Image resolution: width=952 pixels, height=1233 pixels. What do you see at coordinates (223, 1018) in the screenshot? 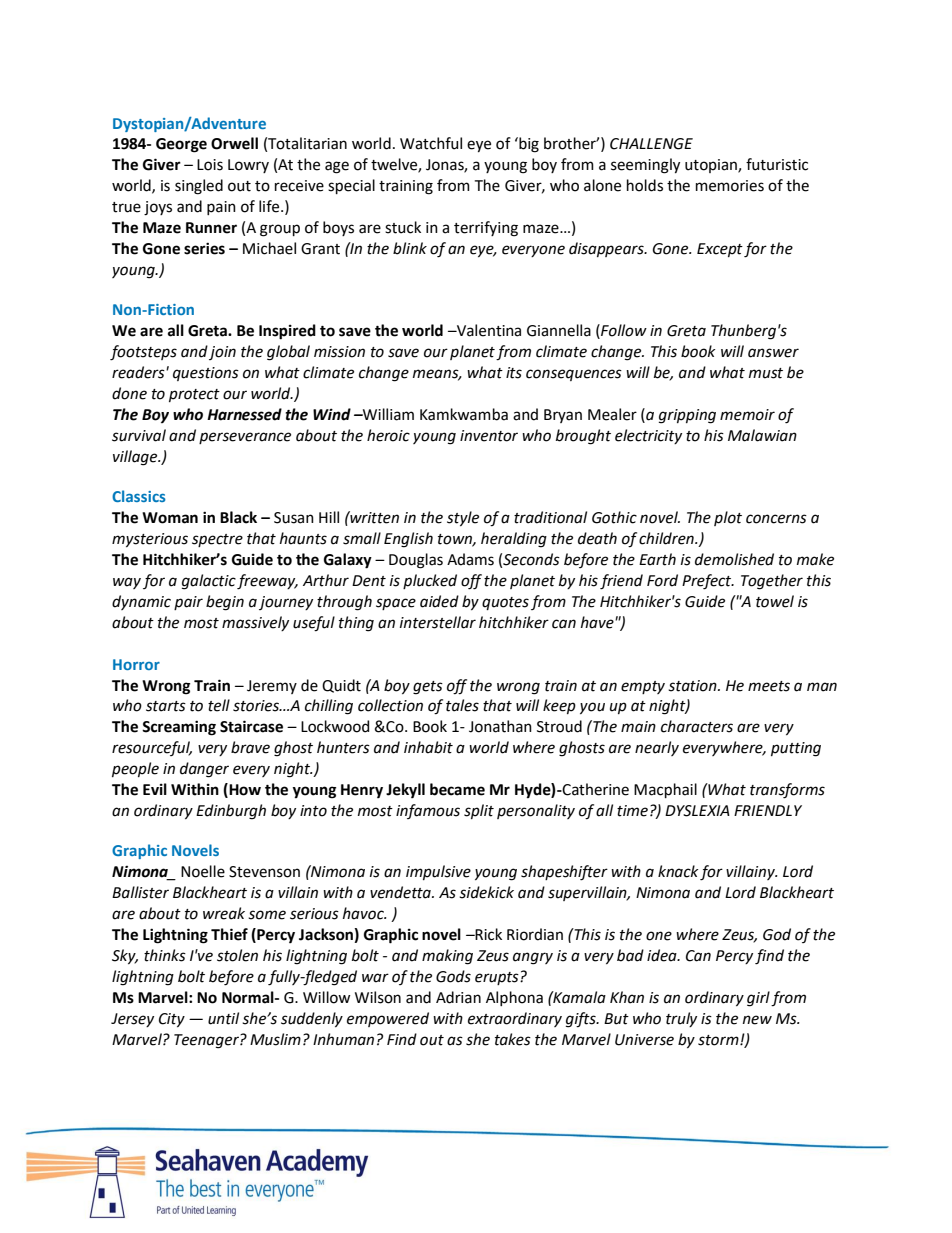
I see `until` at bounding box center [223, 1018].
